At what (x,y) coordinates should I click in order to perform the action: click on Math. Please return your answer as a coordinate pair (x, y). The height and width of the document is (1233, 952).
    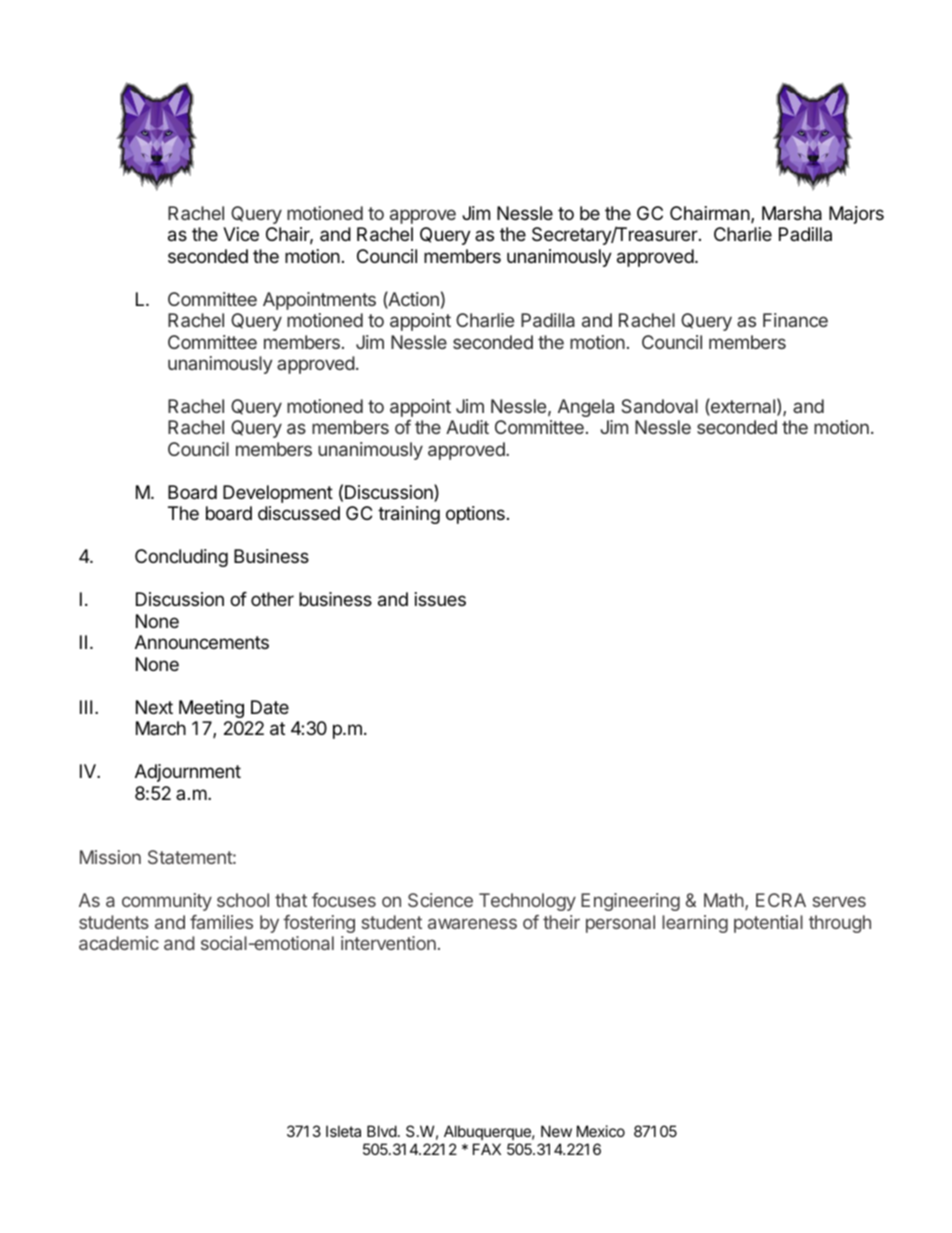
    Looking at the image, I should click on (724, 900).
